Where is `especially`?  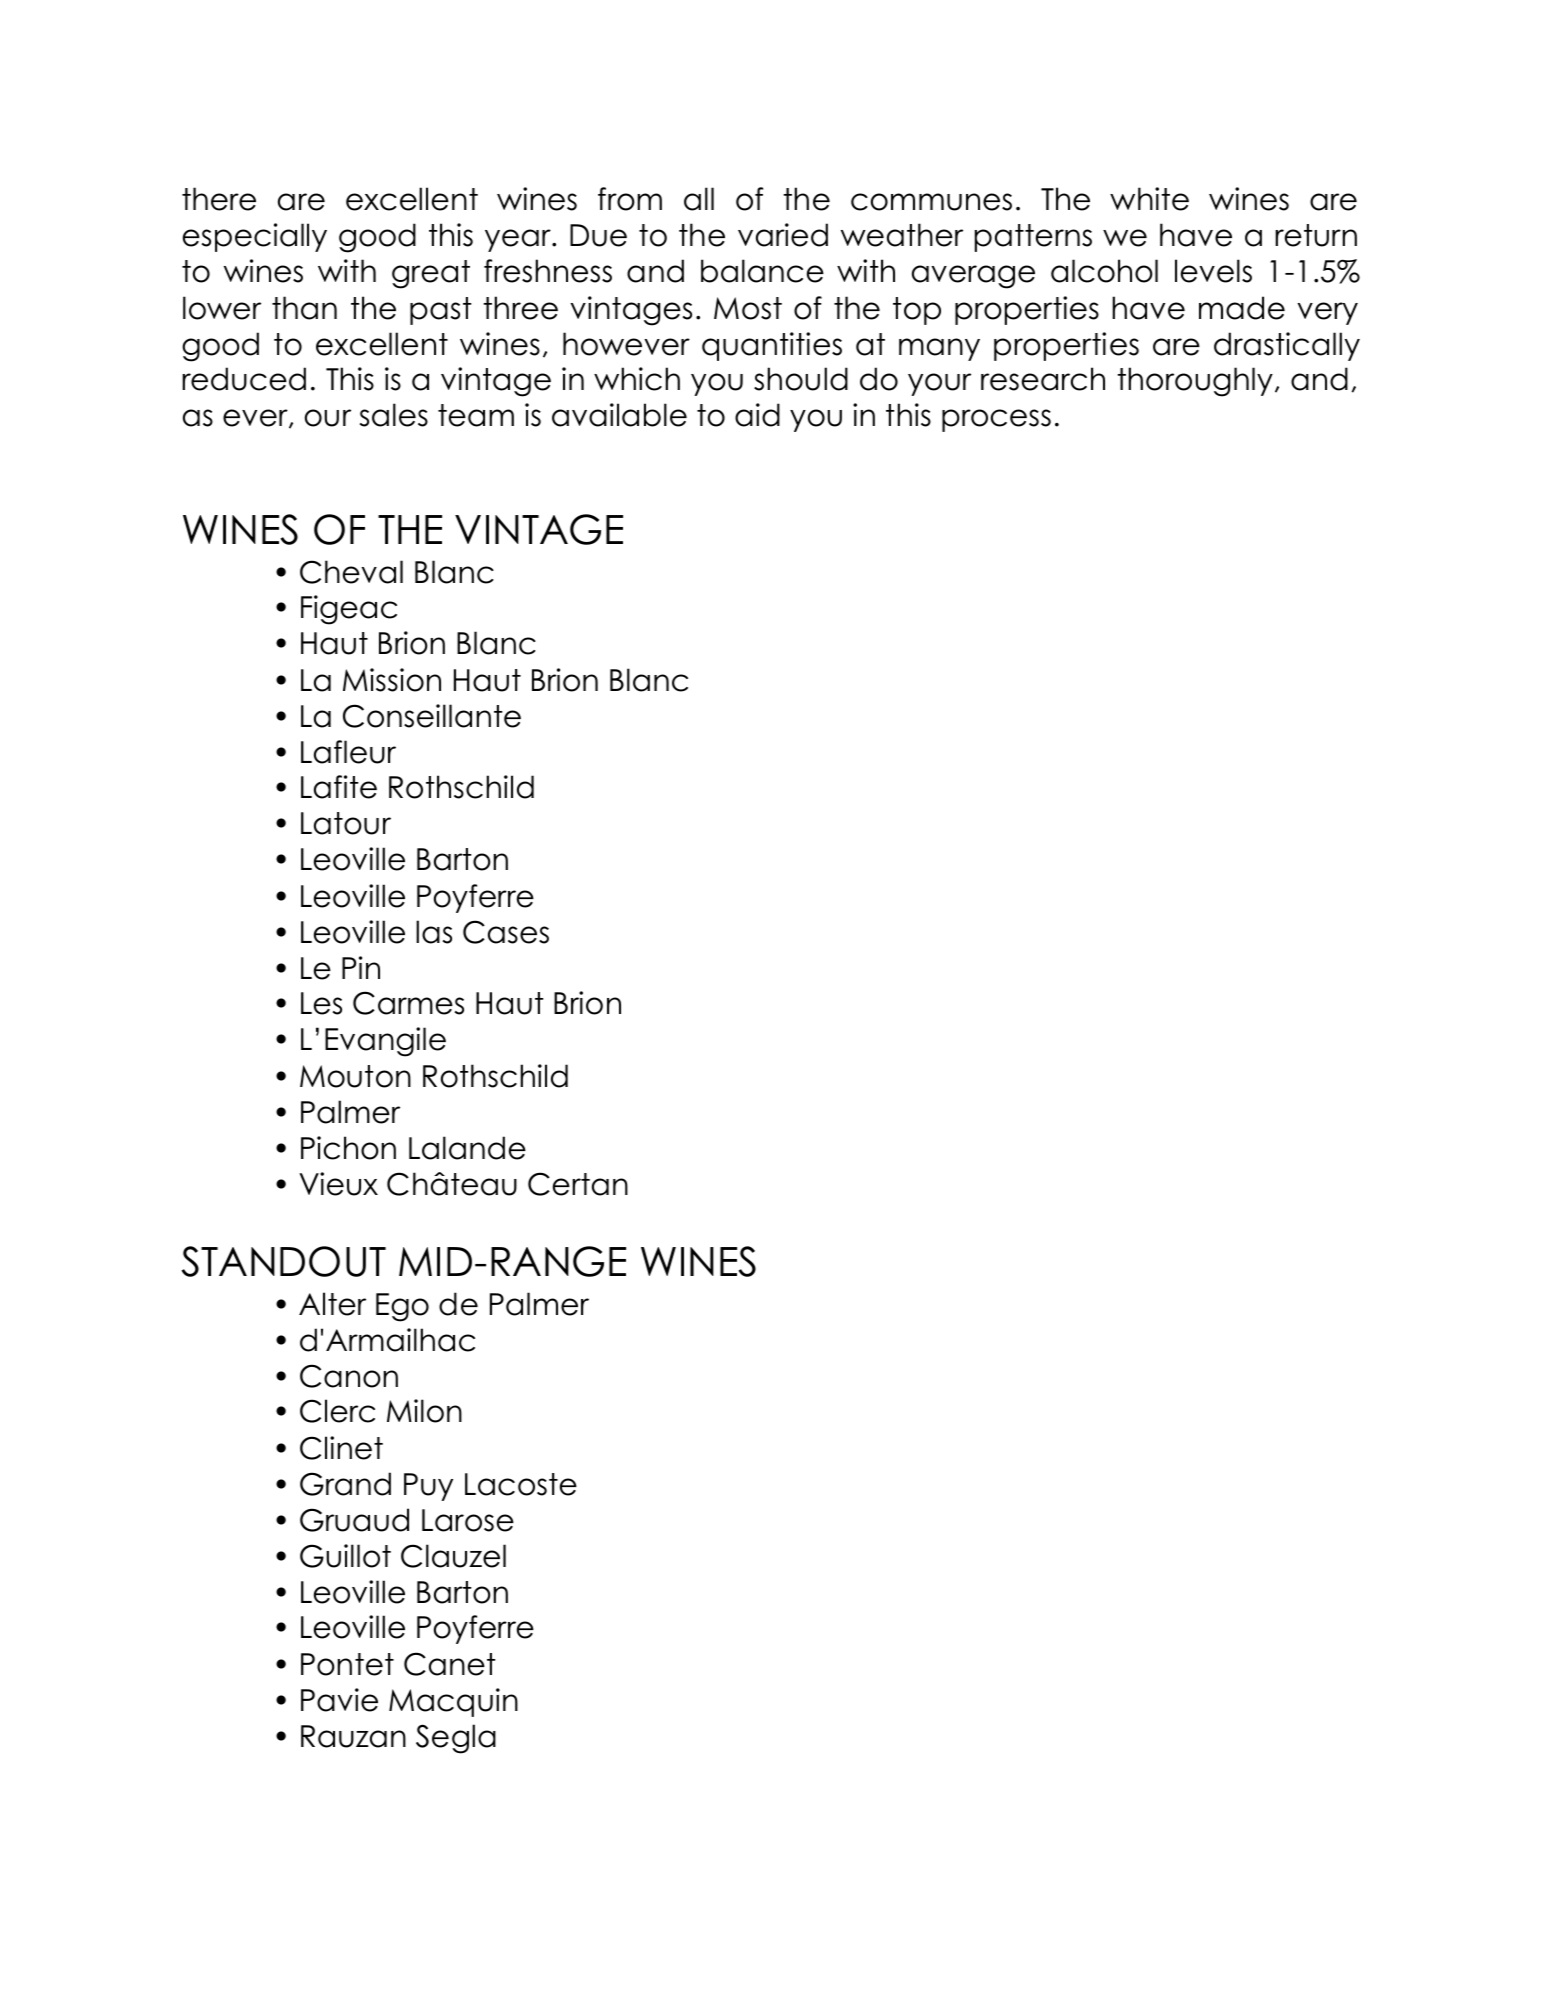 especially is located at coordinates (255, 237).
